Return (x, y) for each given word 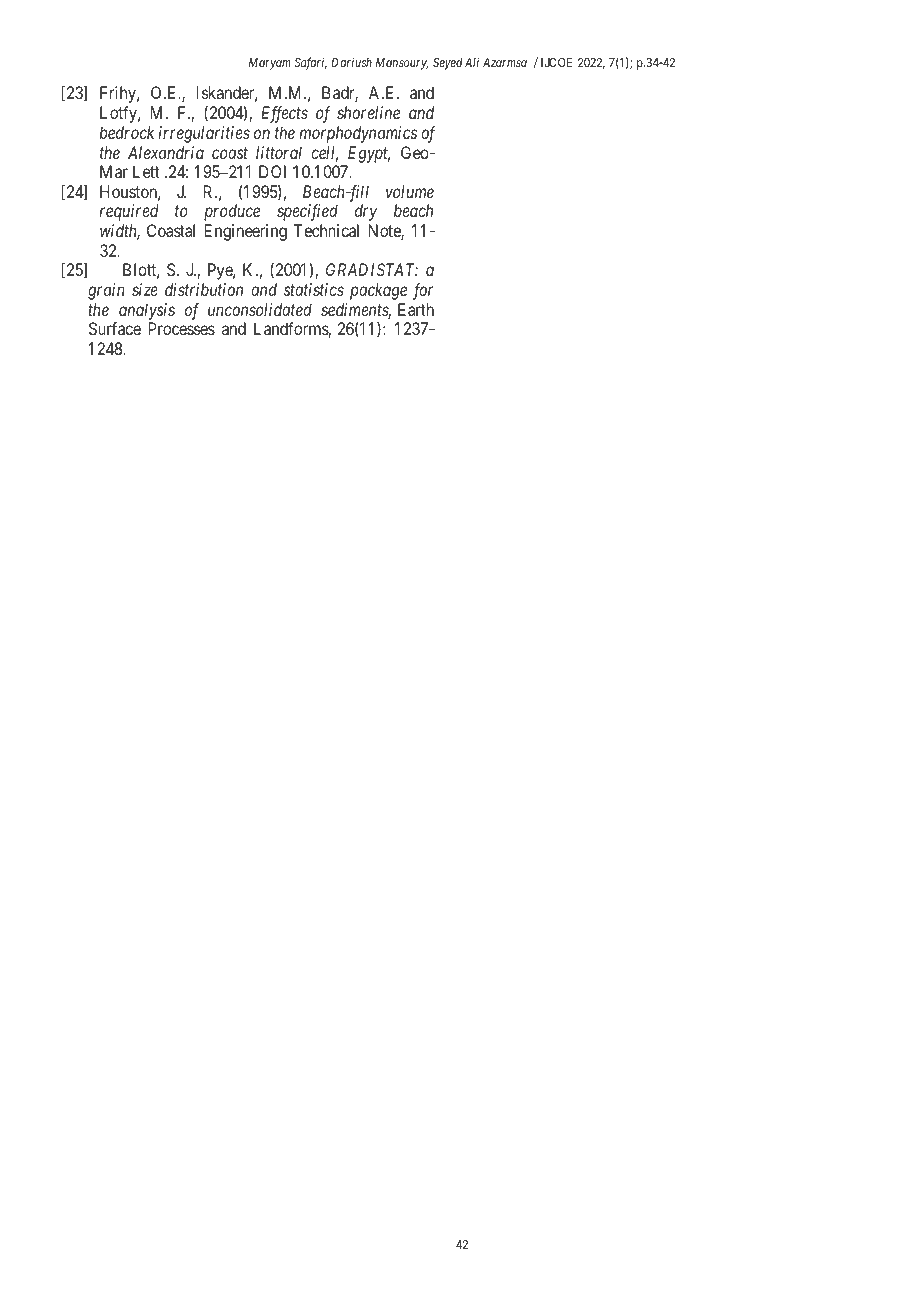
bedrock (127, 132)
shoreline (368, 112)
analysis (147, 311)
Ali (472, 62)
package (378, 291)
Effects (284, 114)
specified (307, 212)
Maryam (270, 64)
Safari (310, 63)
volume (410, 191)
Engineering (246, 232)
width (120, 232)
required (129, 212)
